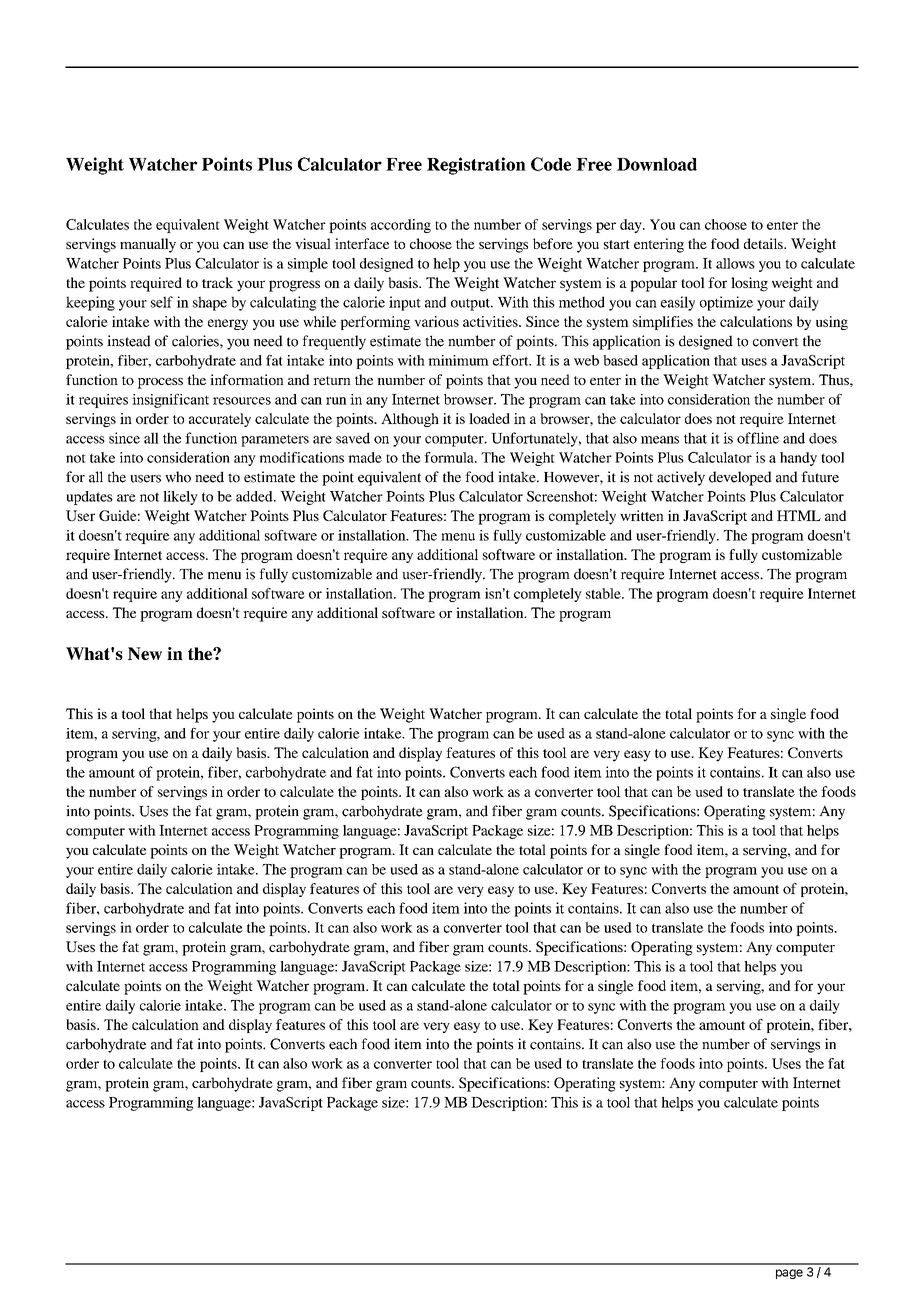  I want to click on page, so click(789, 1274).
